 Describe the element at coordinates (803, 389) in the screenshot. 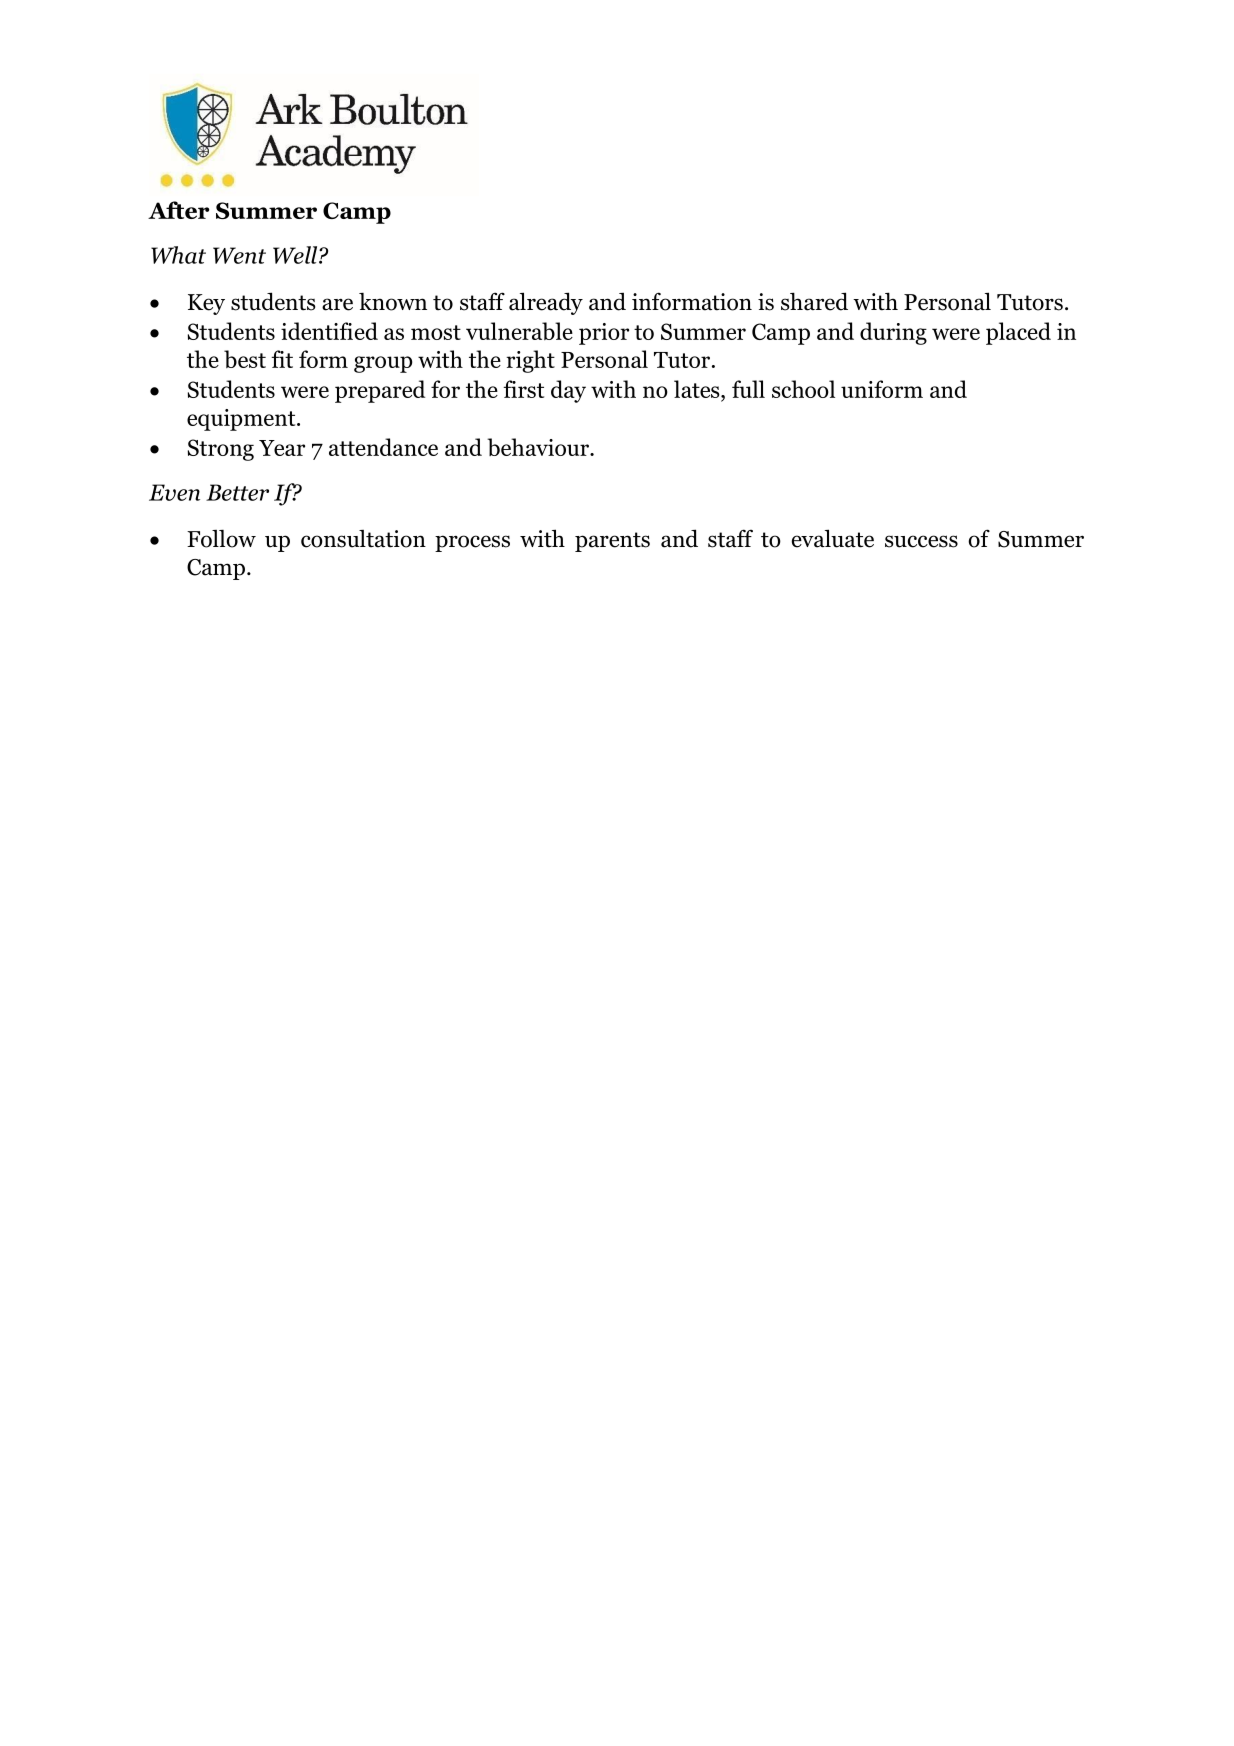

I see `school` at that location.
